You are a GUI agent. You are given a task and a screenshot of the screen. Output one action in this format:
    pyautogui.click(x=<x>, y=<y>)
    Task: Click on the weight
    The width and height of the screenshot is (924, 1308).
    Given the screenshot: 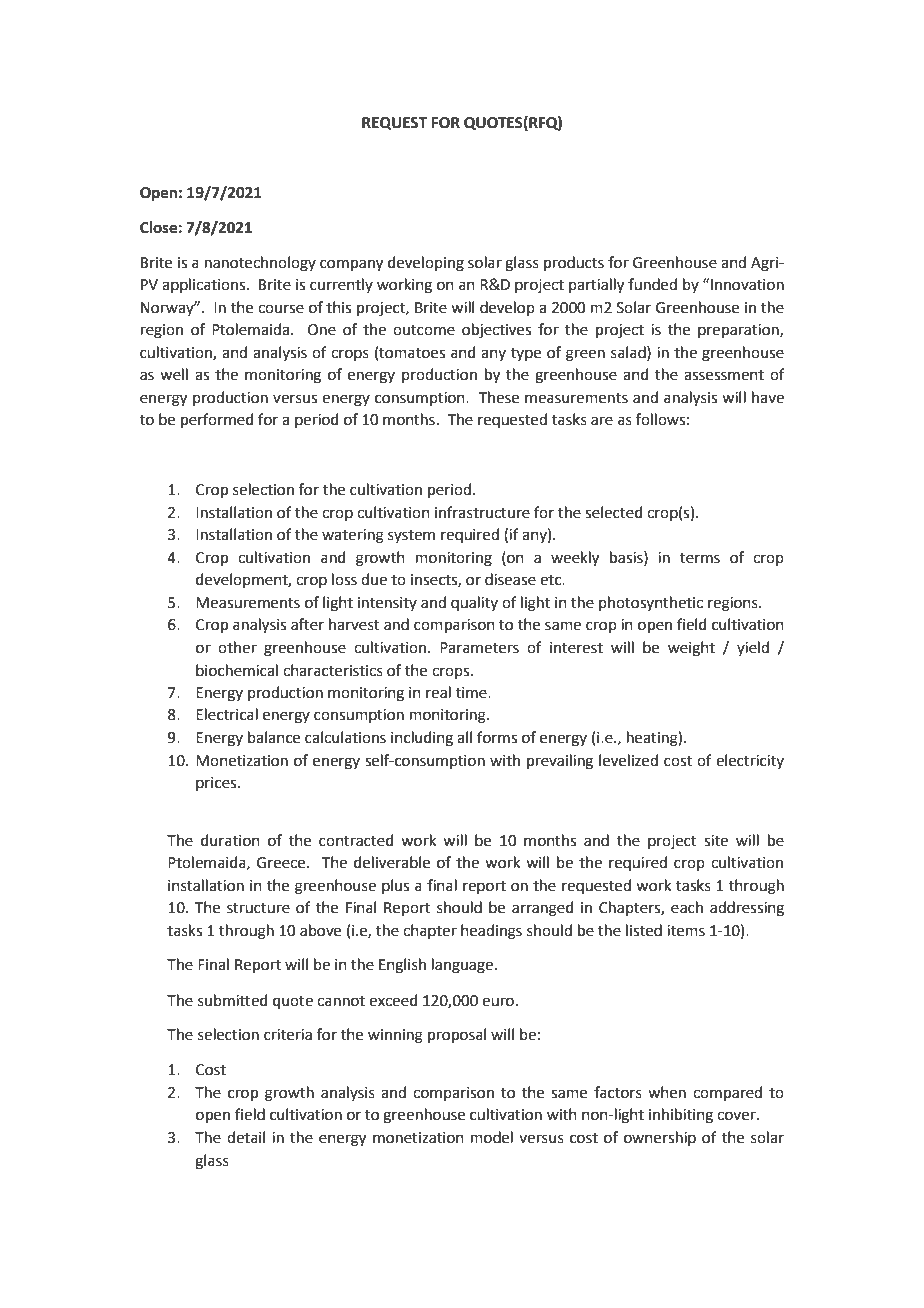 What is the action you would take?
    pyautogui.click(x=691, y=649)
